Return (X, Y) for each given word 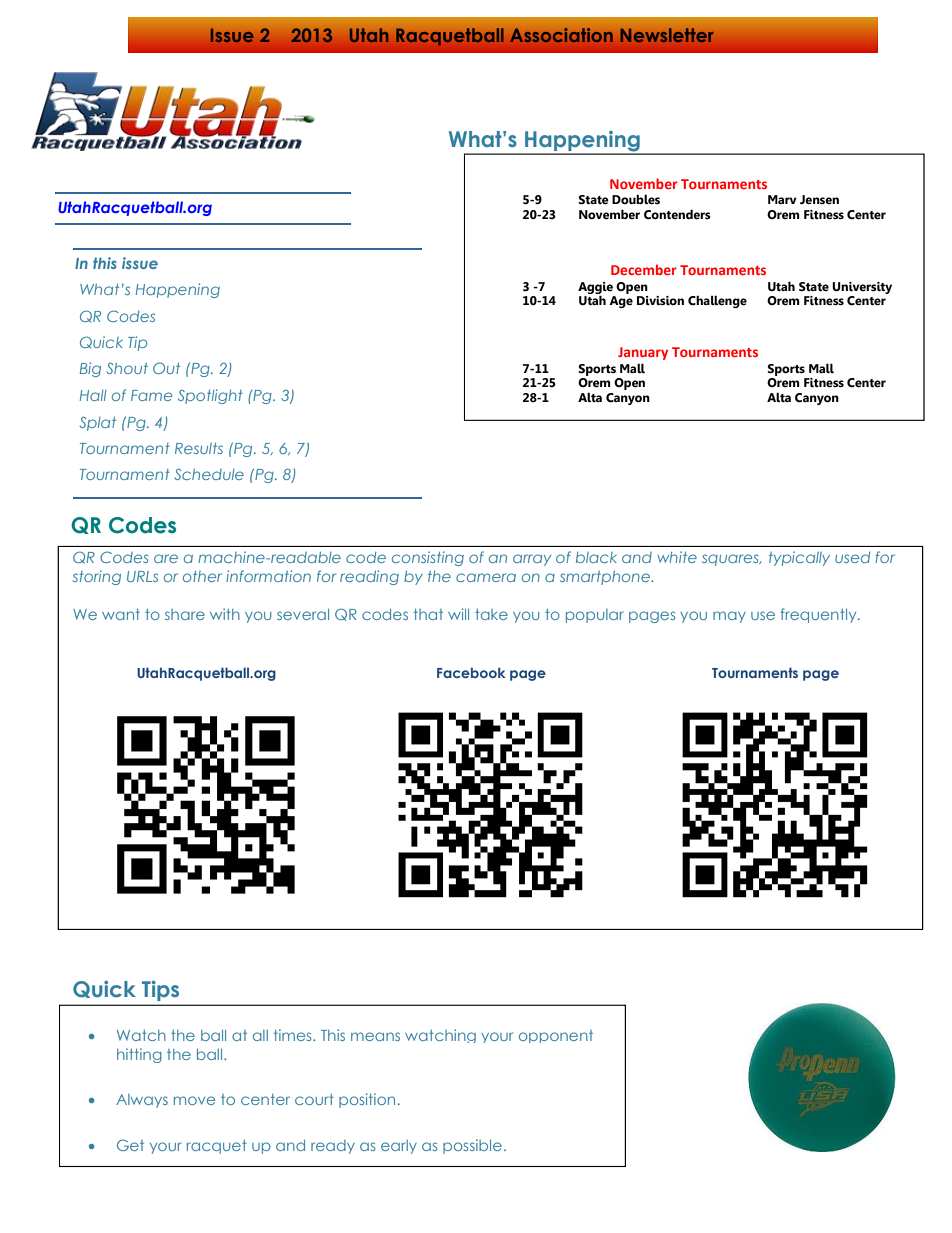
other (202, 576)
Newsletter (667, 35)
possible (472, 1146)
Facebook (471, 672)
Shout (127, 368)
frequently (820, 615)
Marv (782, 199)
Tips (160, 990)
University (862, 288)
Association (561, 35)
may (729, 617)
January (643, 353)
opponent (556, 1036)
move (194, 1100)
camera (486, 577)
